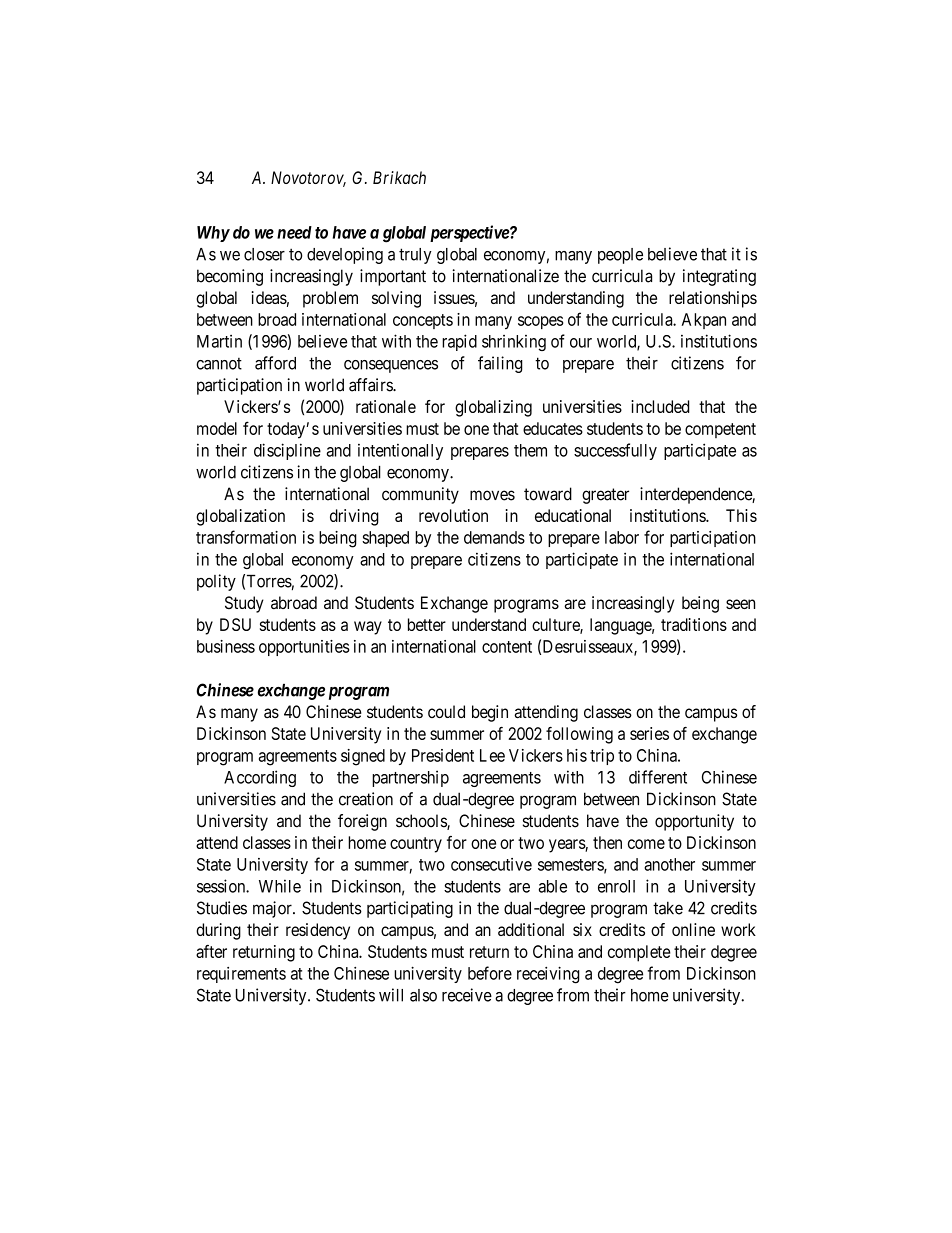 This image has height=1233, width=952. I want to click on According, so click(260, 778).
